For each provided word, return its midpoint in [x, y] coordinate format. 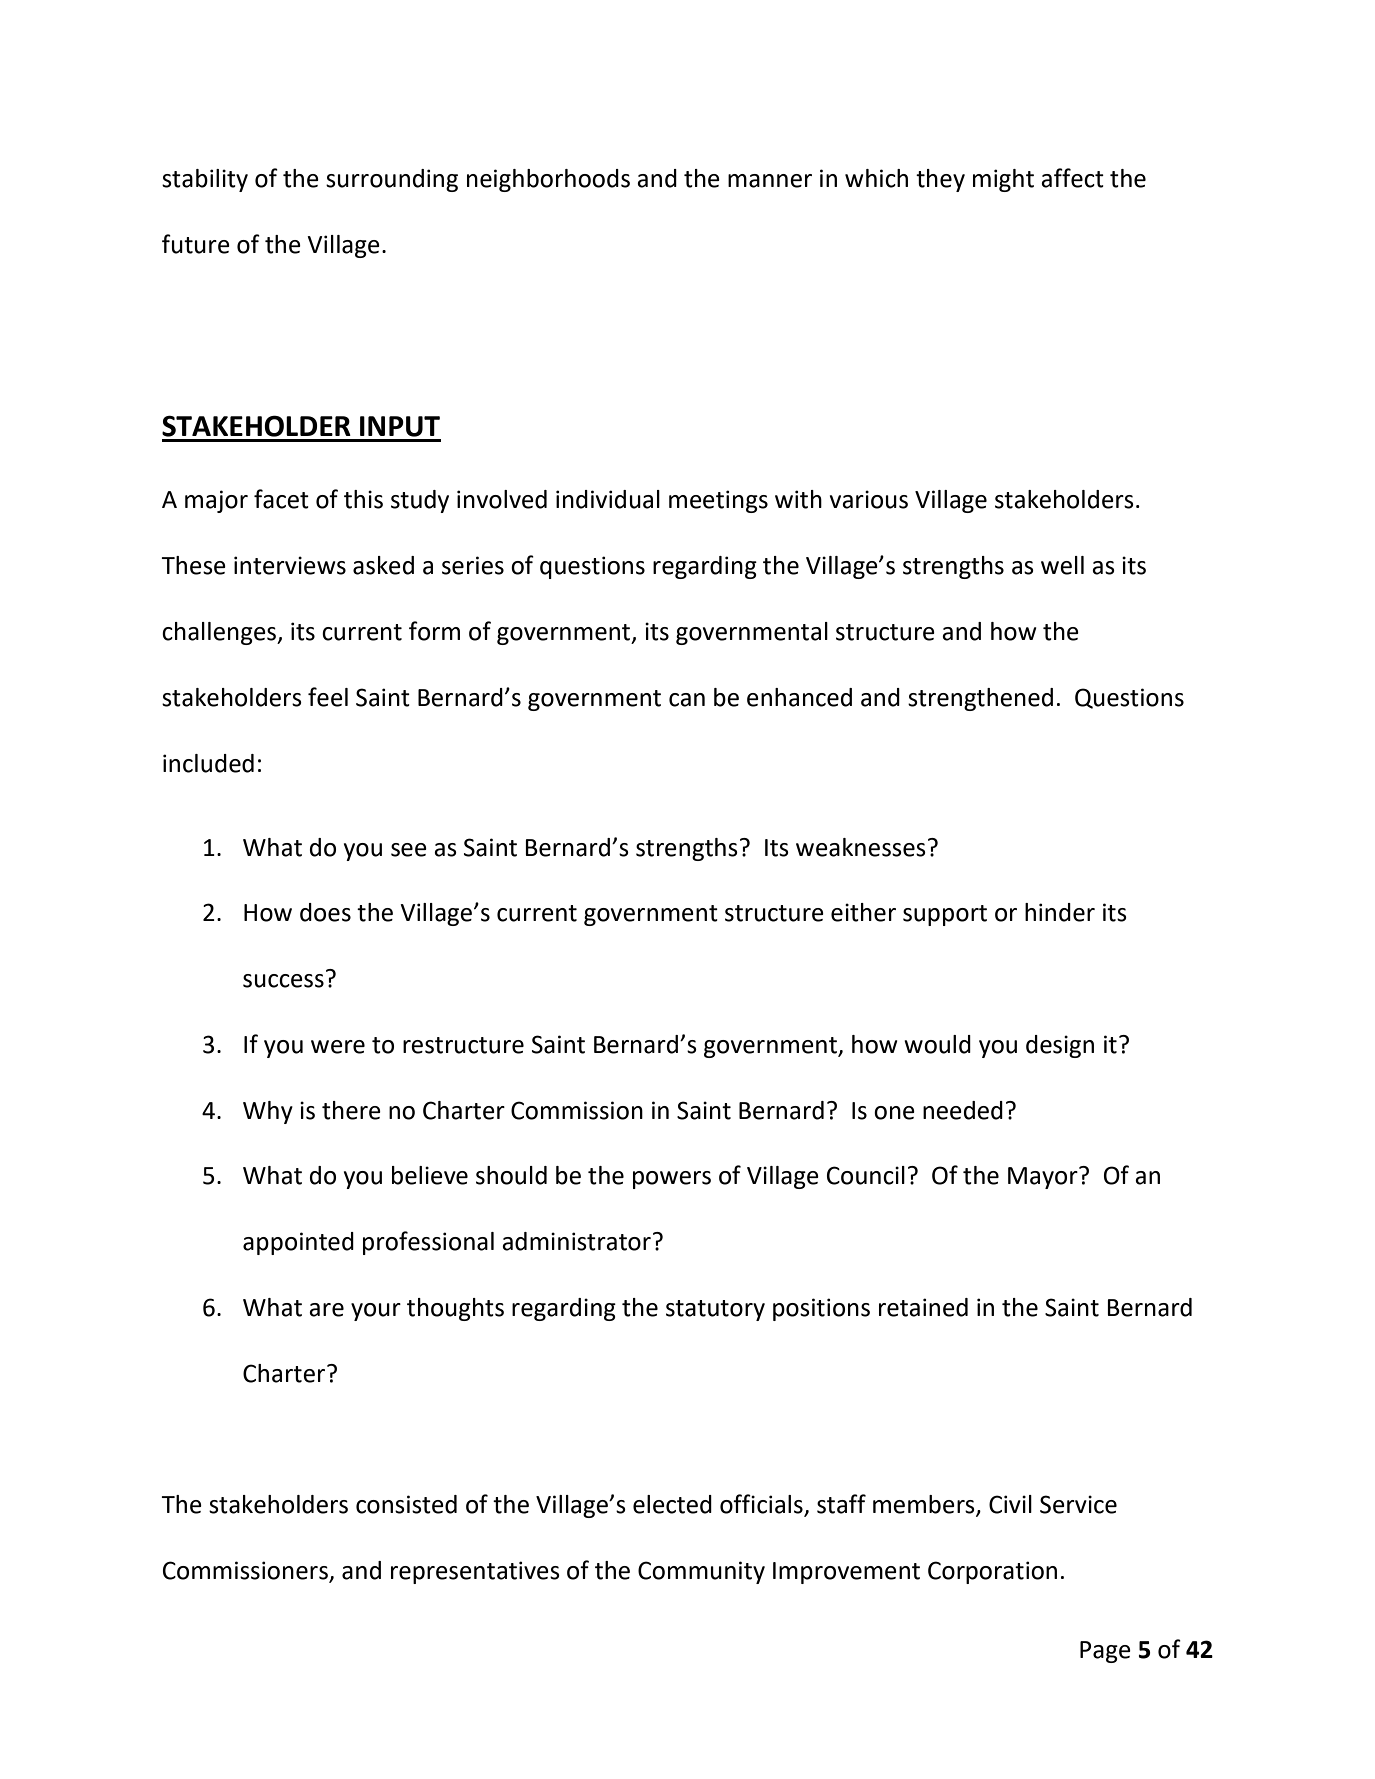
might [1003, 180]
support [945, 915]
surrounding [392, 180]
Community [701, 1572]
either [863, 912]
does [325, 912]
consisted [406, 1504]
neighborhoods [548, 180]
